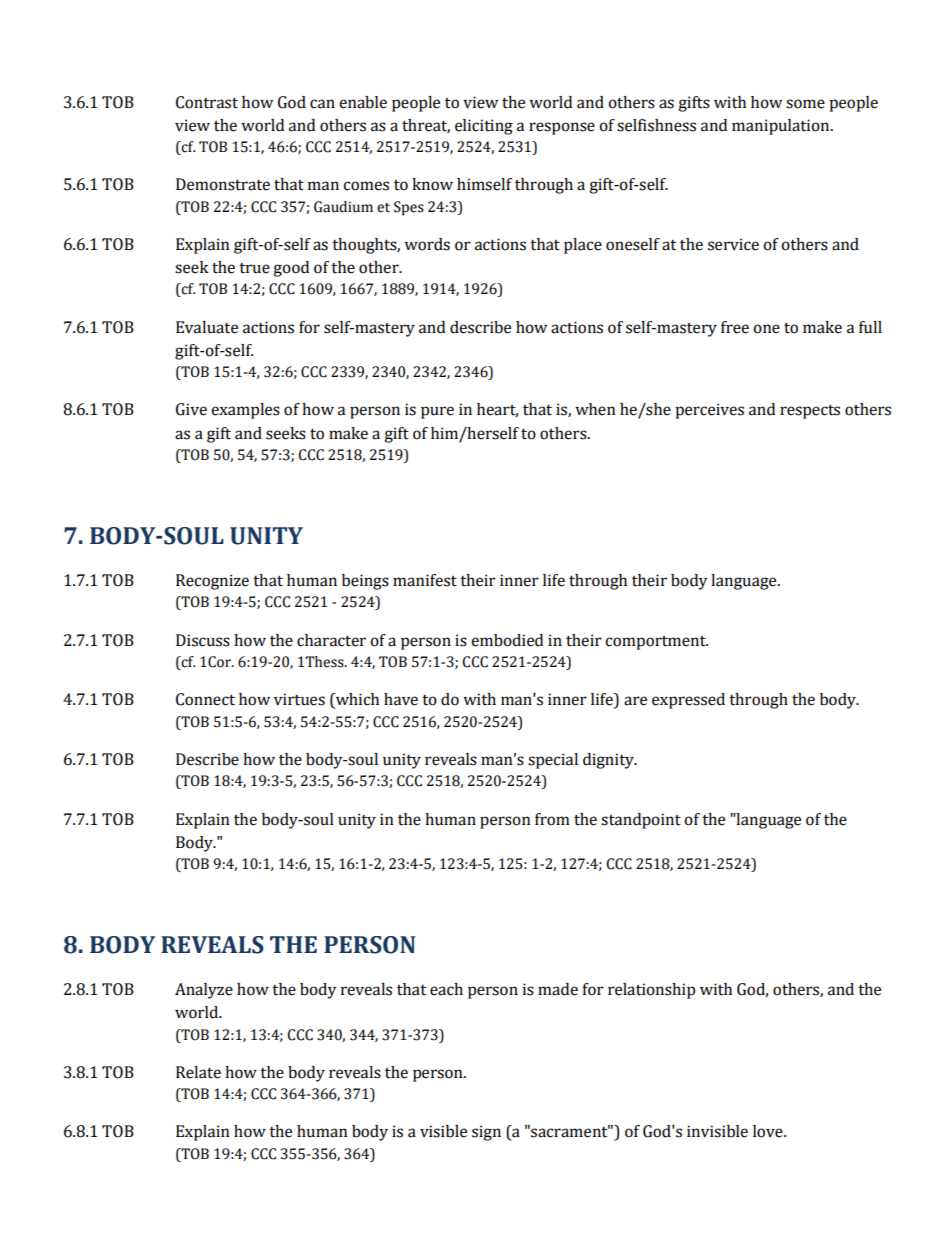 This page has width=952, height=1233. What do you see at coordinates (562, 128) in the page?
I see `response` at bounding box center [562, 128].
